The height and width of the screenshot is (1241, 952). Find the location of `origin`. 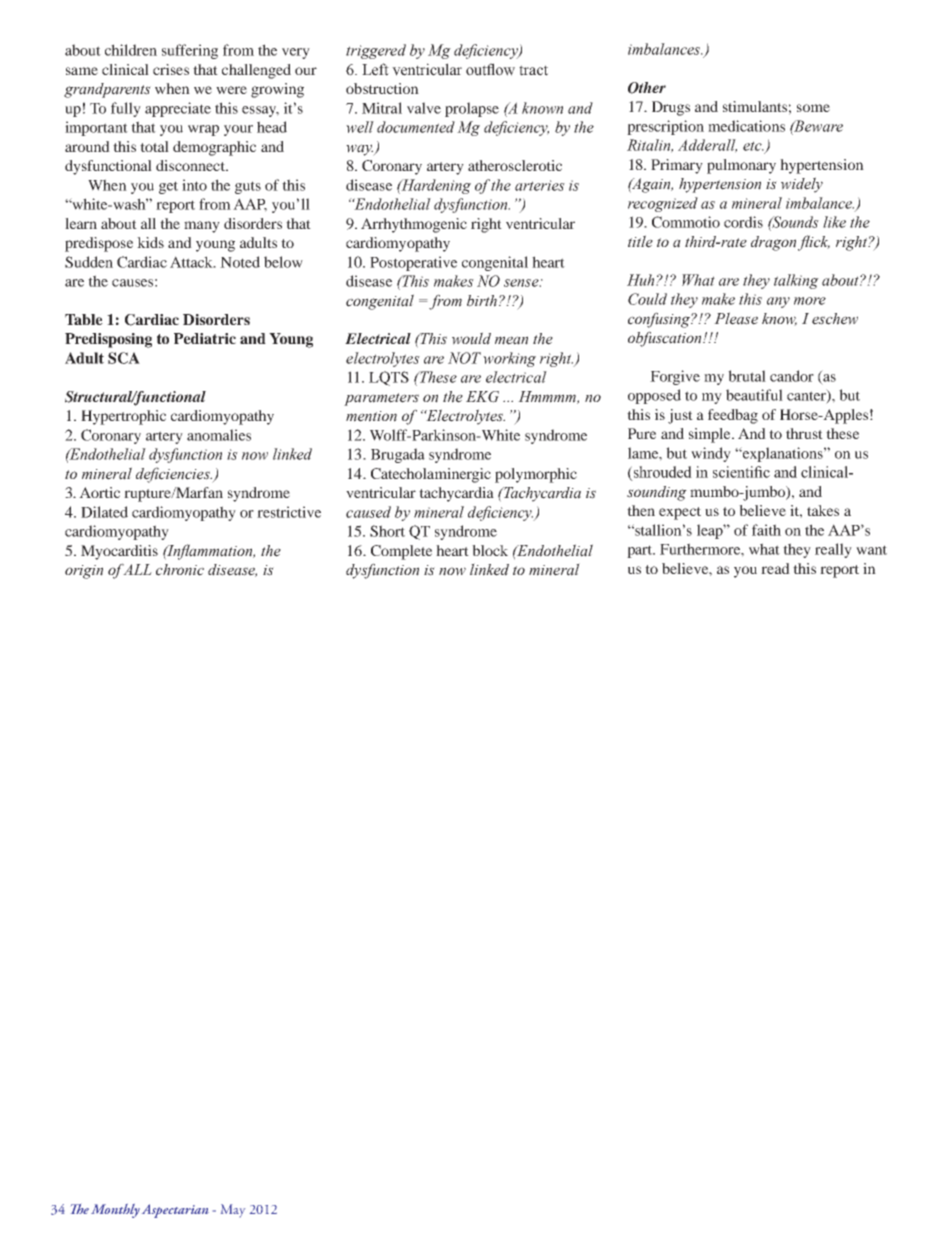

origin is located at coordinates (84, 572).
